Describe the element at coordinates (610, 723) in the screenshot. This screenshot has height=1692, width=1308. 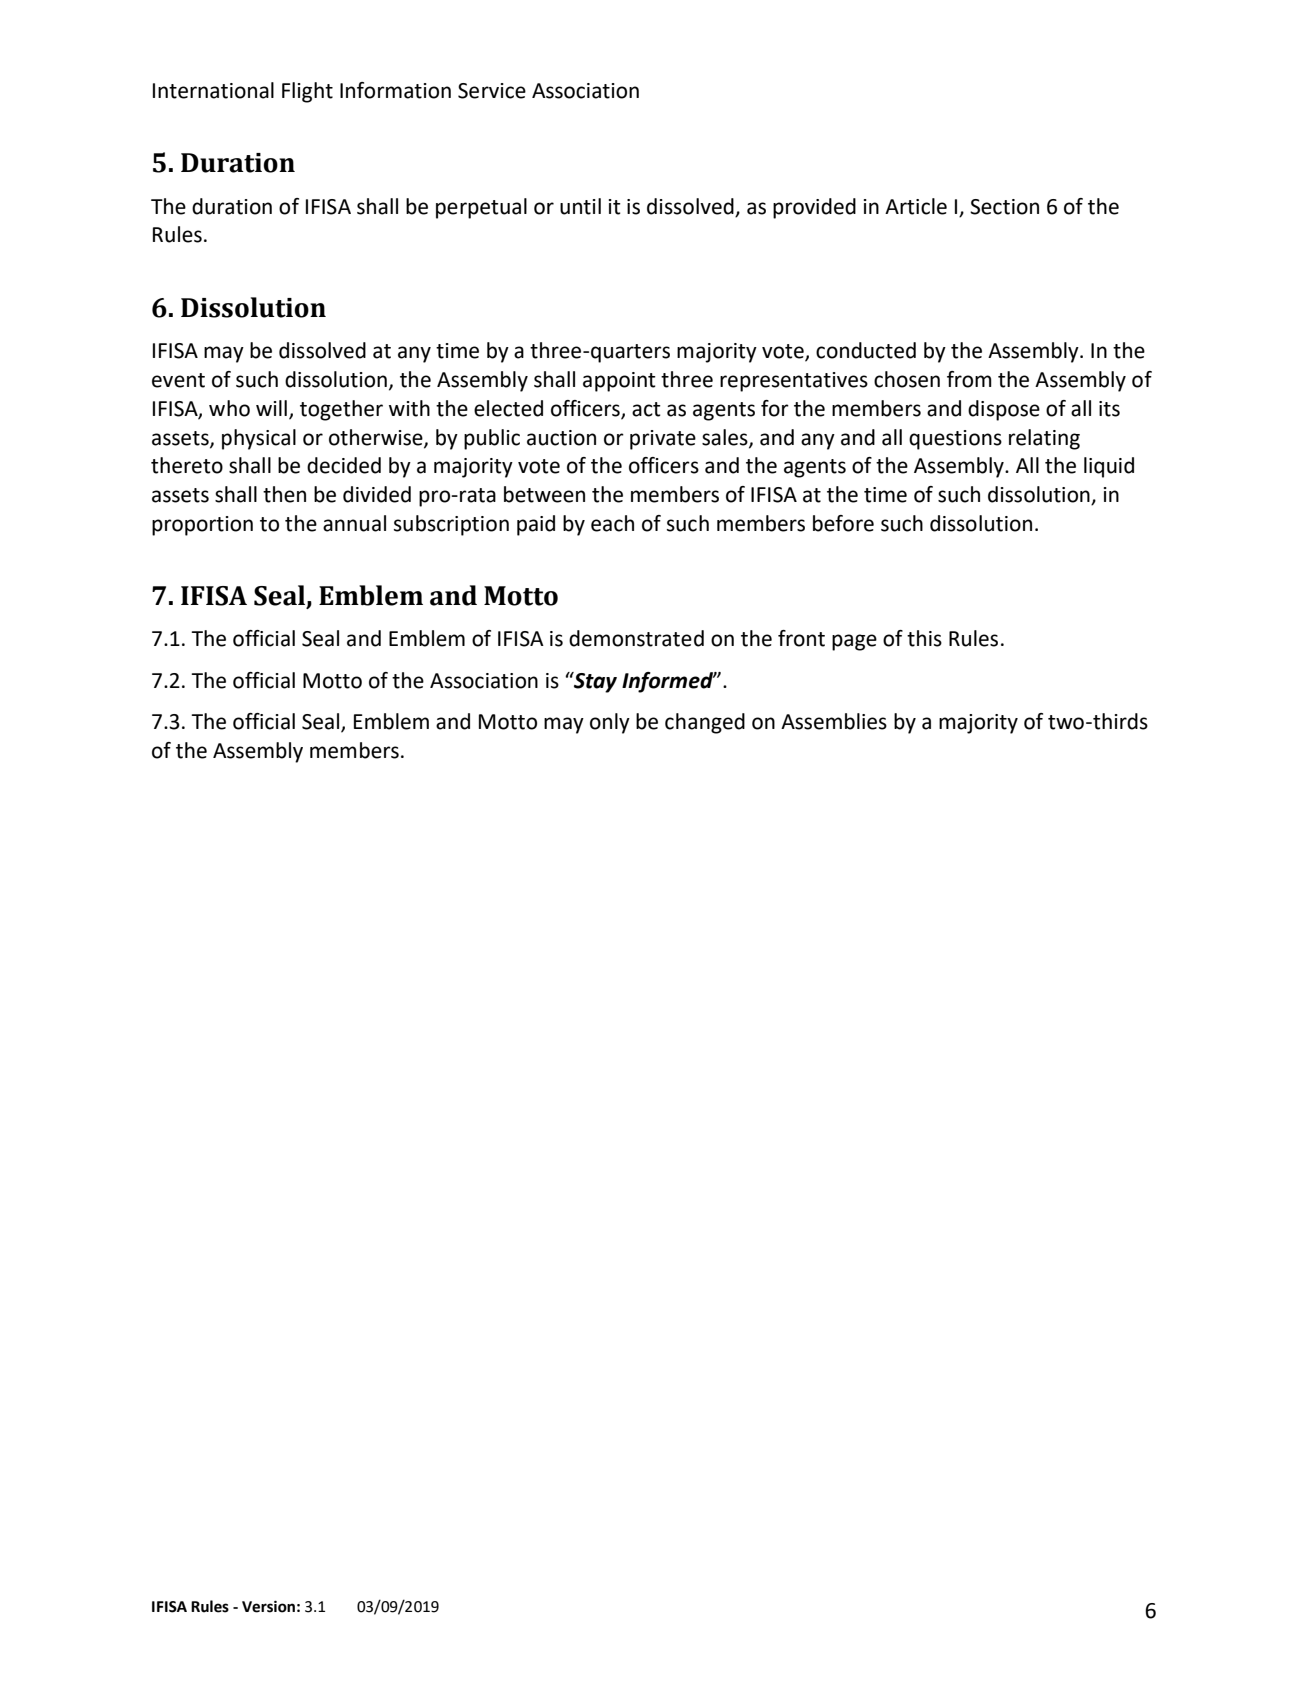
I see `only` at that location.
